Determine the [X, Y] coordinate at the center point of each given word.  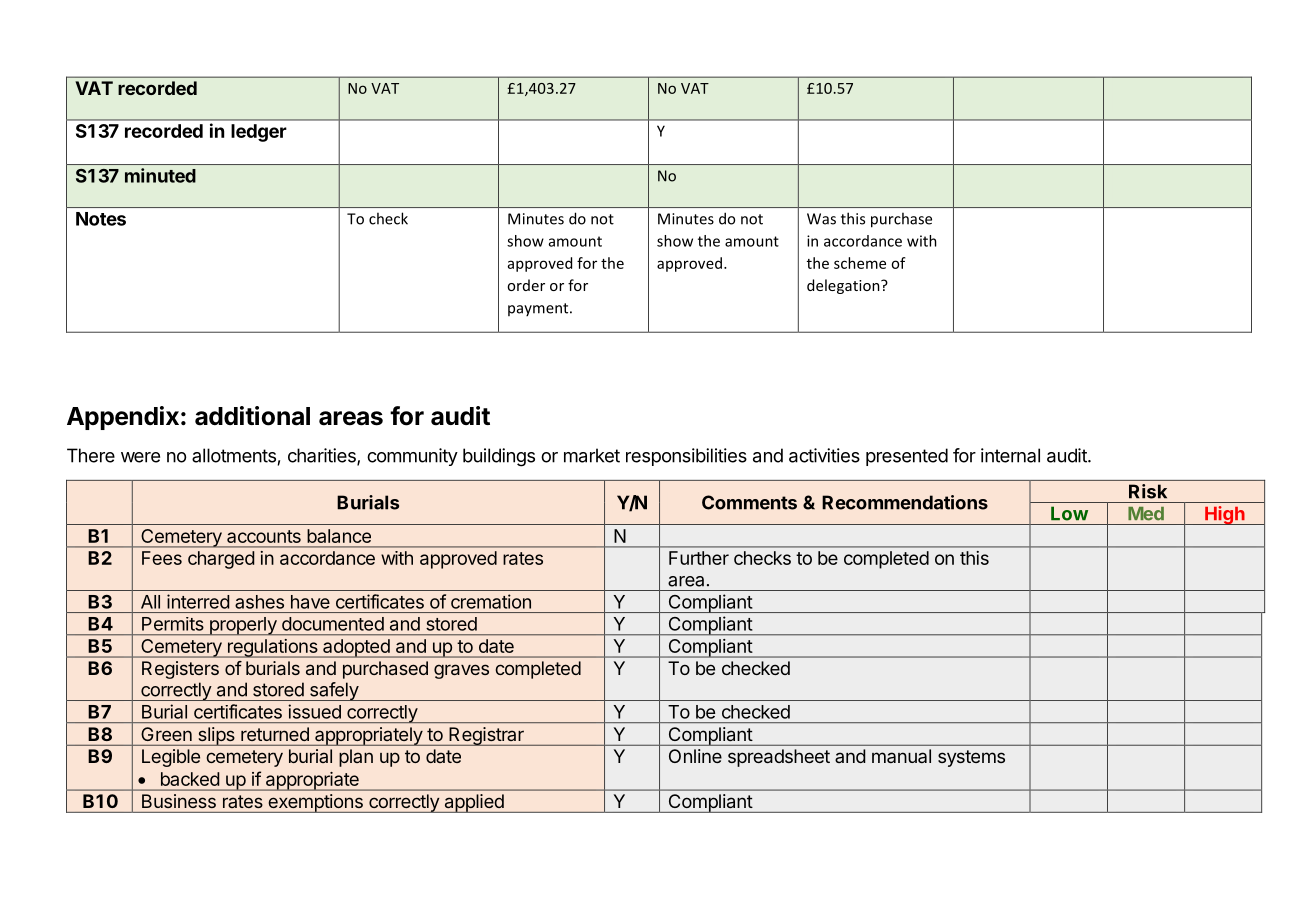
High [1225, 515]
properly [242, 626]
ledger [259, 133]
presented [907, 457]
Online [695, 756]
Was [821, 219]
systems [971, 758]
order [526, 285]
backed [190, 779]
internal [1010, 455]
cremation [491, 601]
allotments [234, 455]
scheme [860, 263]
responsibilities [686, 457]
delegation [844, 286]
